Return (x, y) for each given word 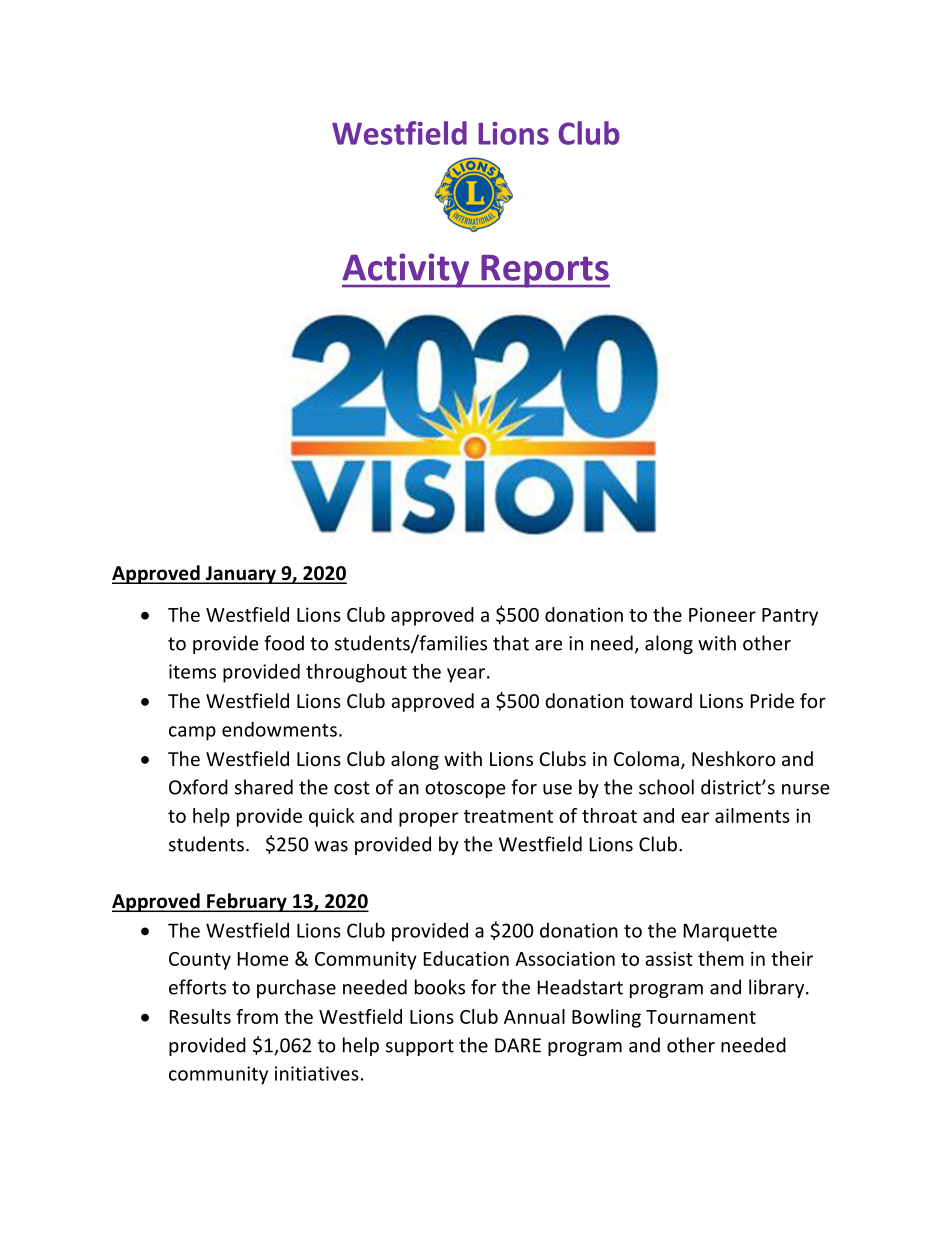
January (240, 575)
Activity (407, 270)
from (257, 1016)
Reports (544, 271)
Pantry (790, 617)
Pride (772, 700)
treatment (508, 816)
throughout (356, 673)
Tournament (701, 1017)
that (511, 643)
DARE (518, 1045)
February (247, 902)
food (284, 643)
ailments (752, 815)
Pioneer (722, 614)
